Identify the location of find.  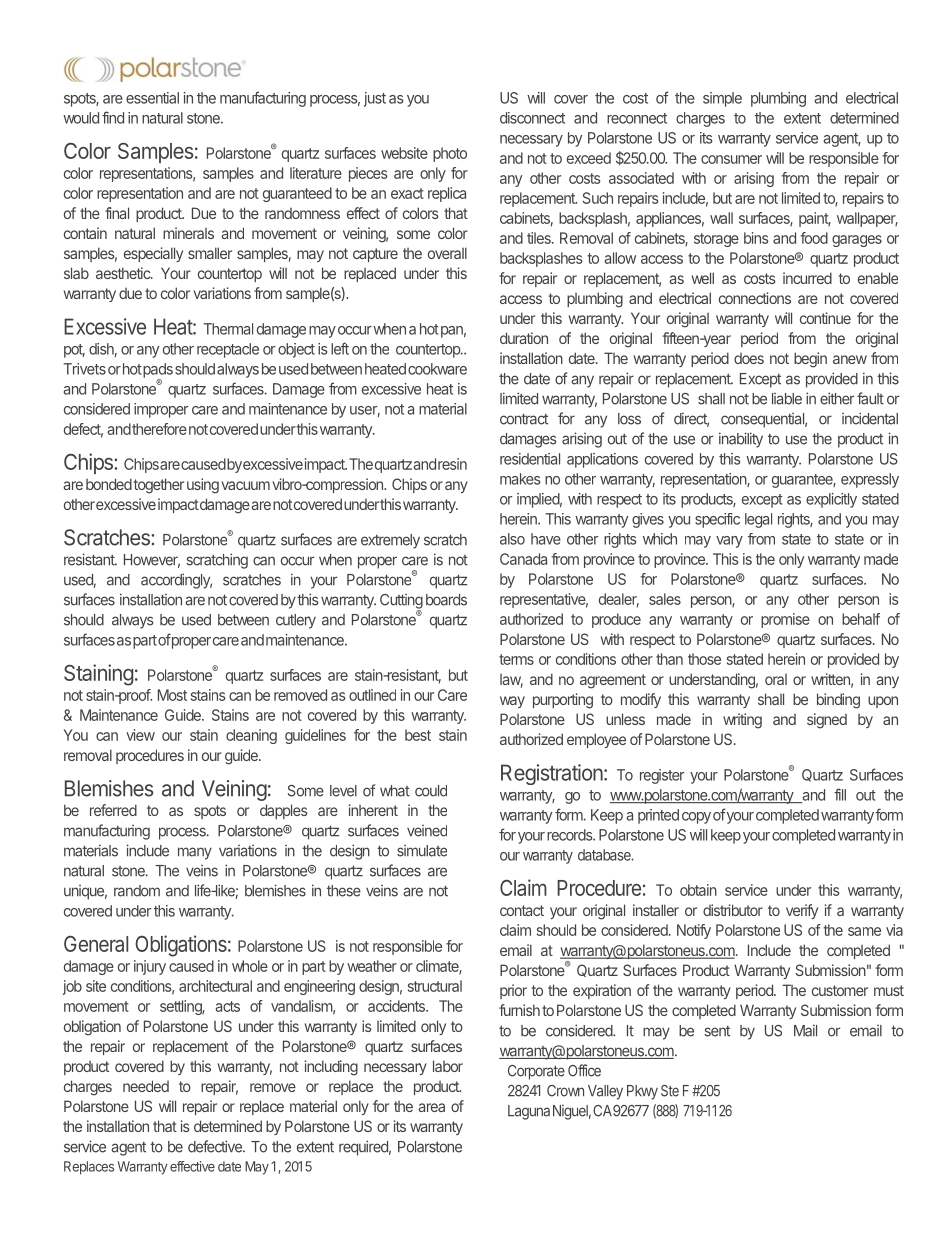
(113, 117).
